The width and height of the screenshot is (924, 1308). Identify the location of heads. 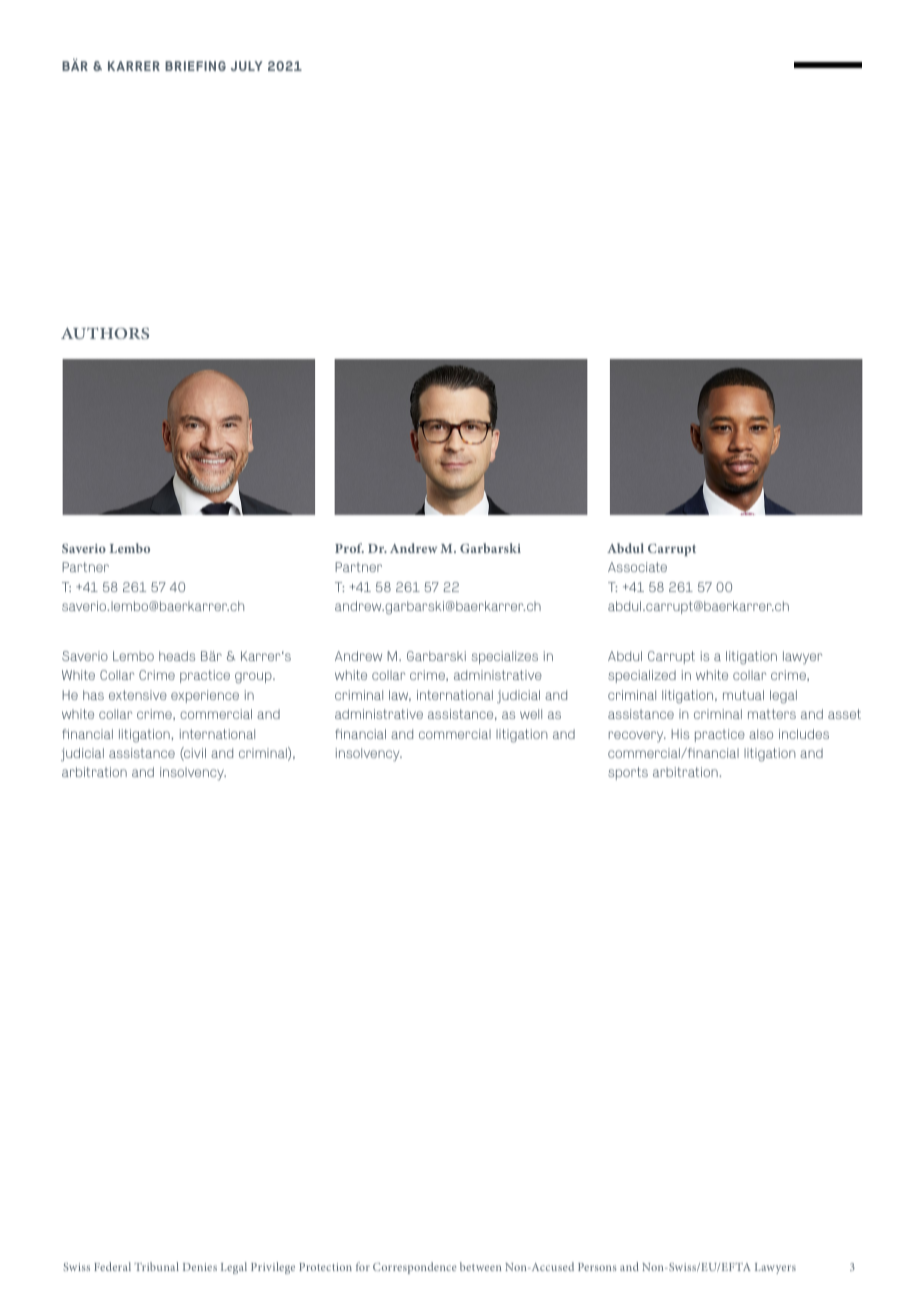
(177, 656).
